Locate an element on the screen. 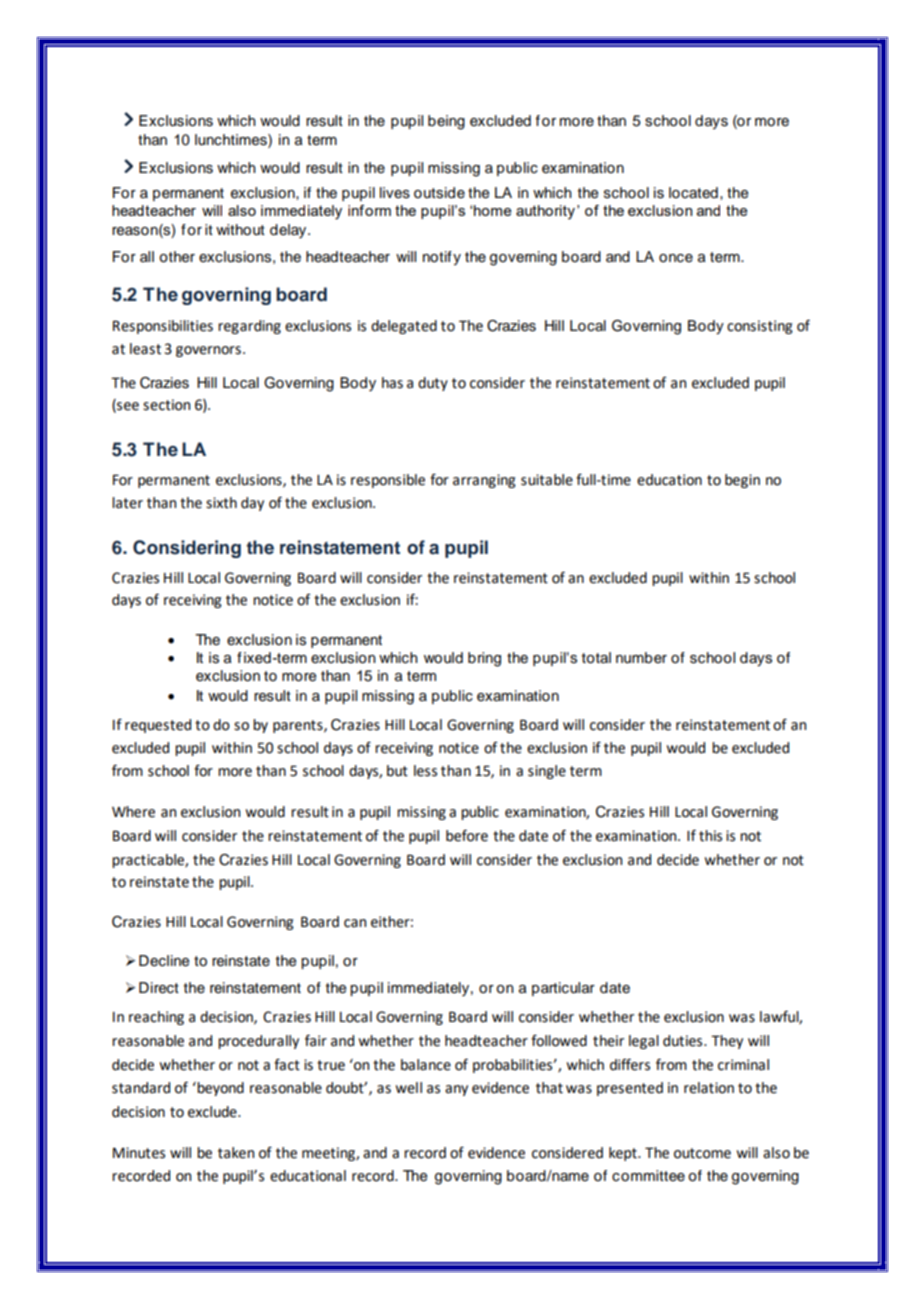 This screenshot has width=924, height=1308. Where is located at coordinates (133, 812).
